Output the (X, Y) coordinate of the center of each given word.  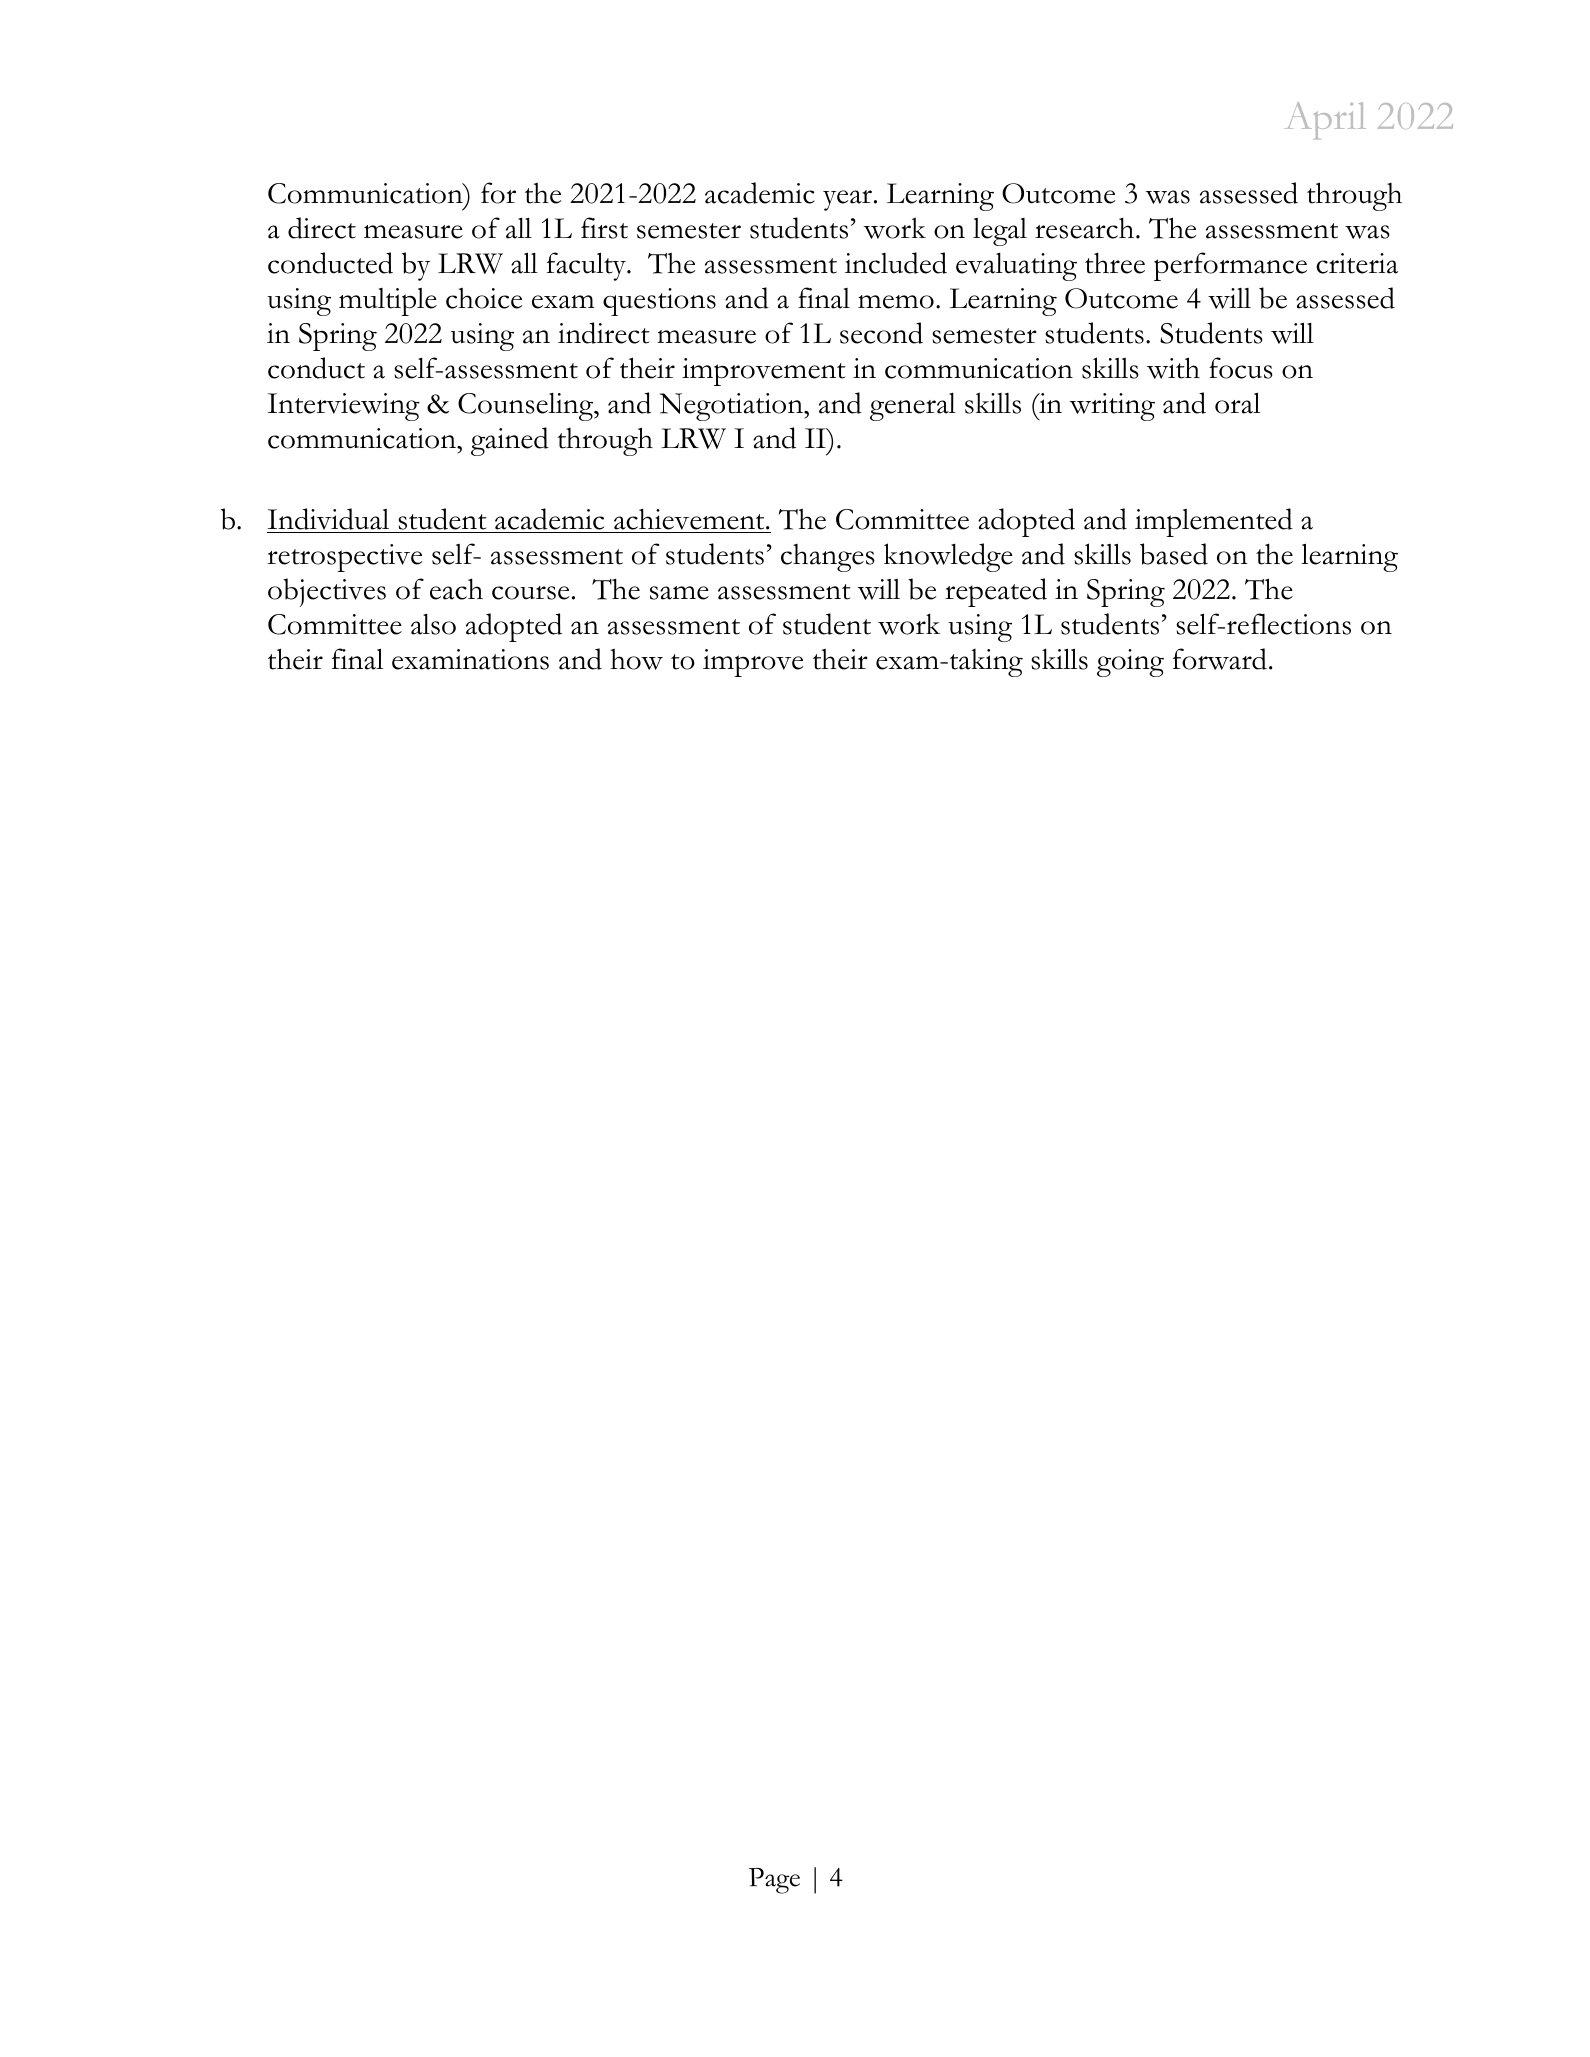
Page (774, 1881)
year (849, 200)
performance (1230, 266)
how (636, 659)
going (1130, 663)
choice (484, 298)
